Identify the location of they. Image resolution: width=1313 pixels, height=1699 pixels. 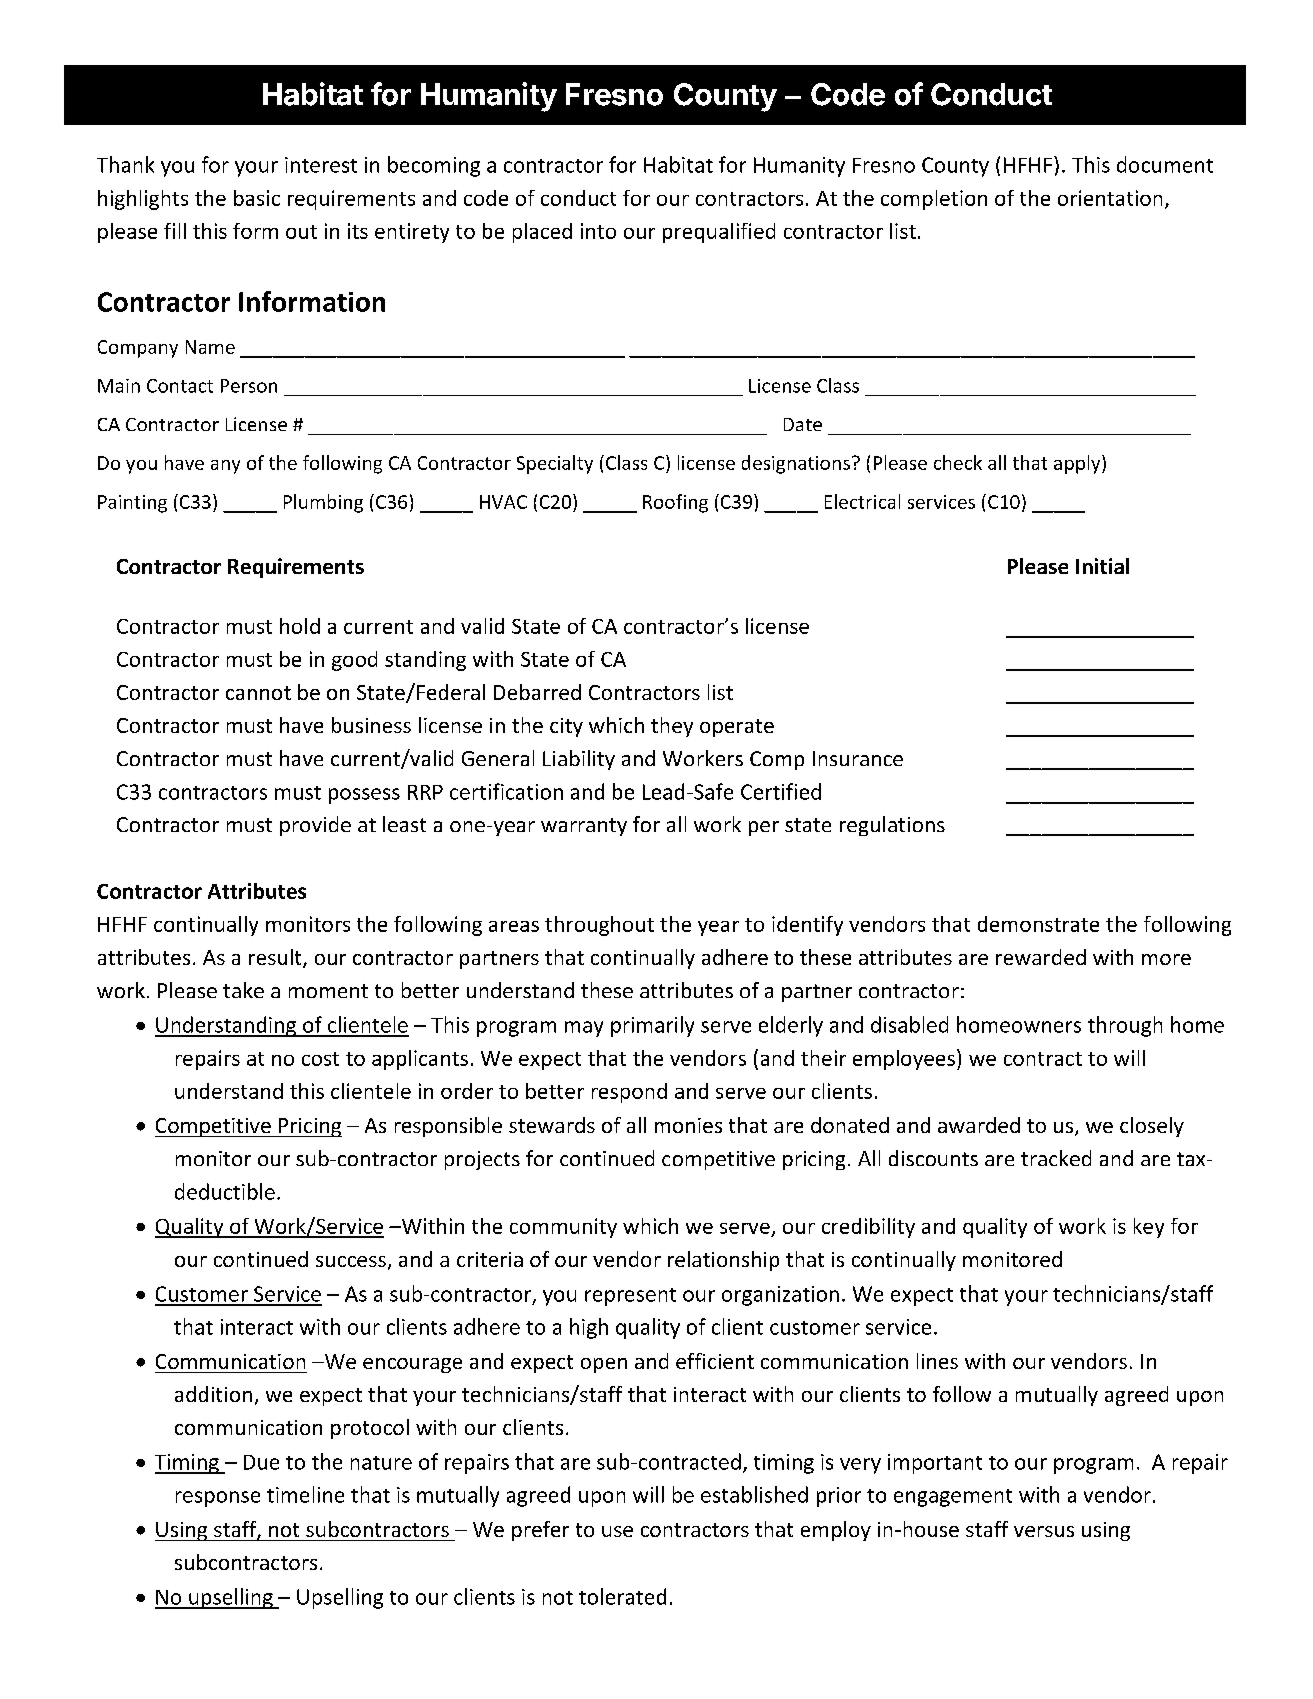
(672, 727).
